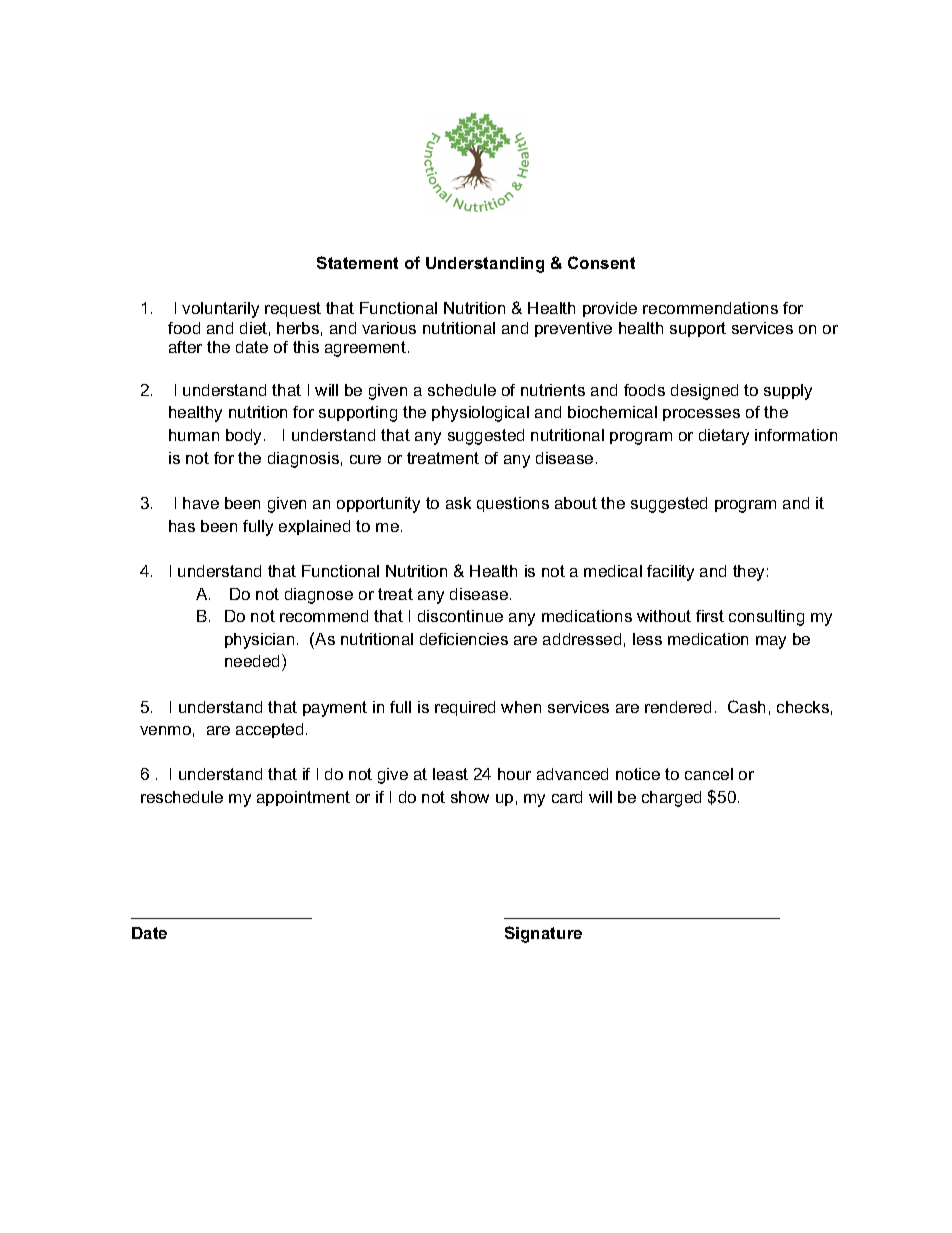 Image resolution: width=952 pixels, height=1233 pixels. Describe the element at coordinates (460, 616) in the page. I see `discontinue` at that location.
